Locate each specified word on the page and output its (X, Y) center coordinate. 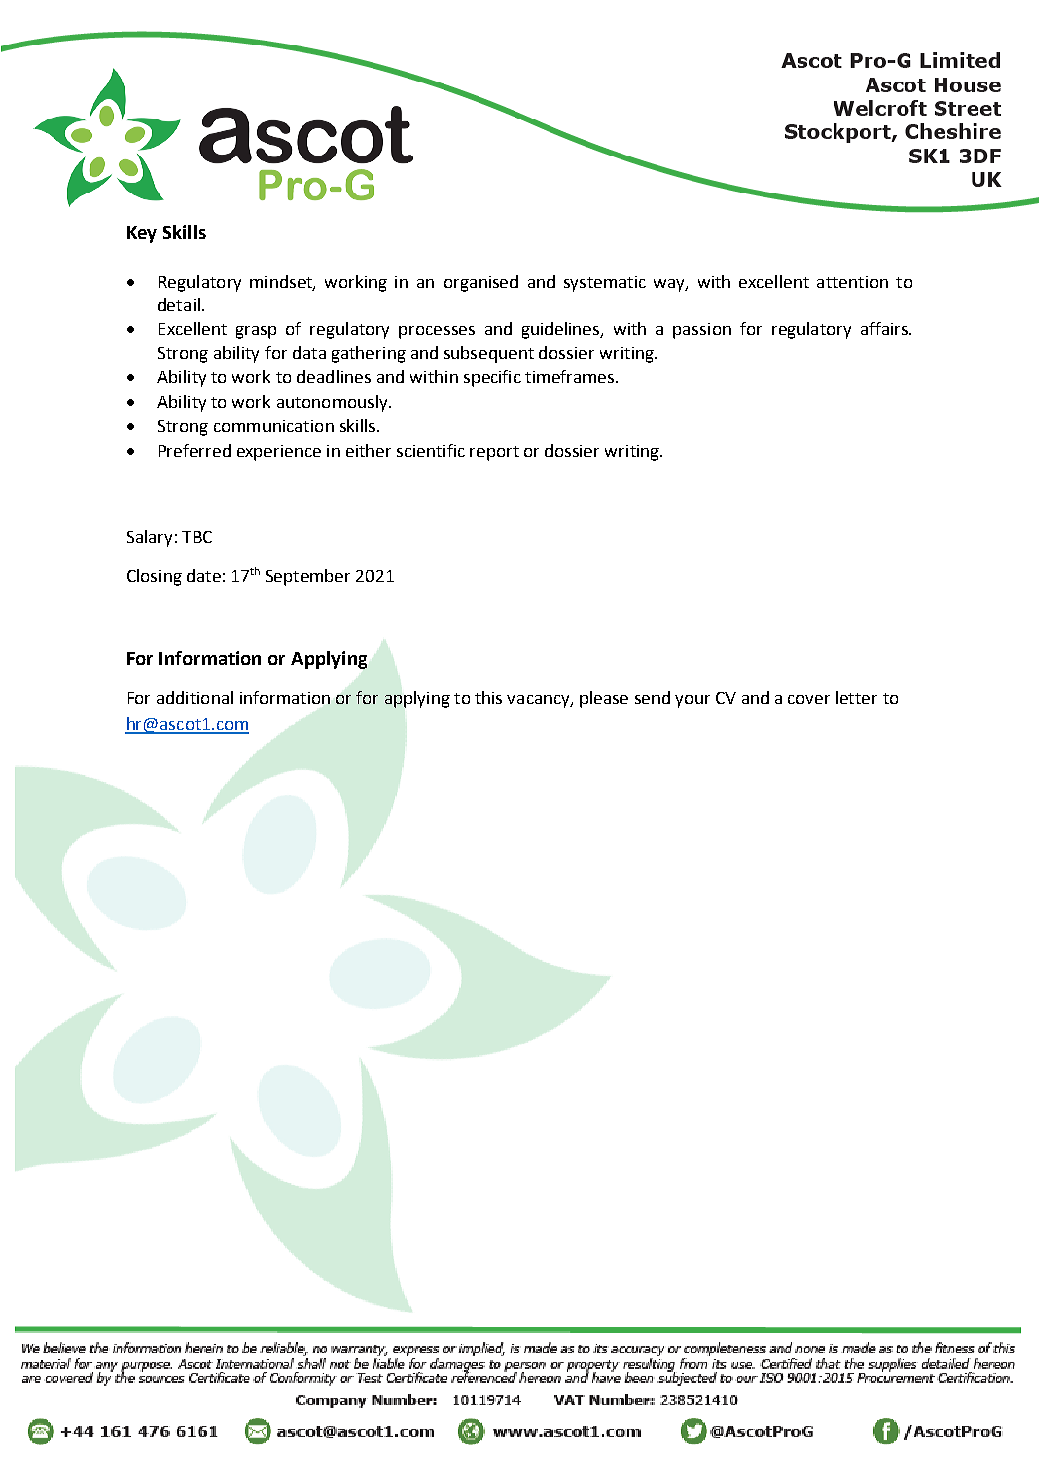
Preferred (195, 450)
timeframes (571, 376)
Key (142, 234)
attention (852, 282)
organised (481, 283)
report (494, 453)
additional (195, 697)
